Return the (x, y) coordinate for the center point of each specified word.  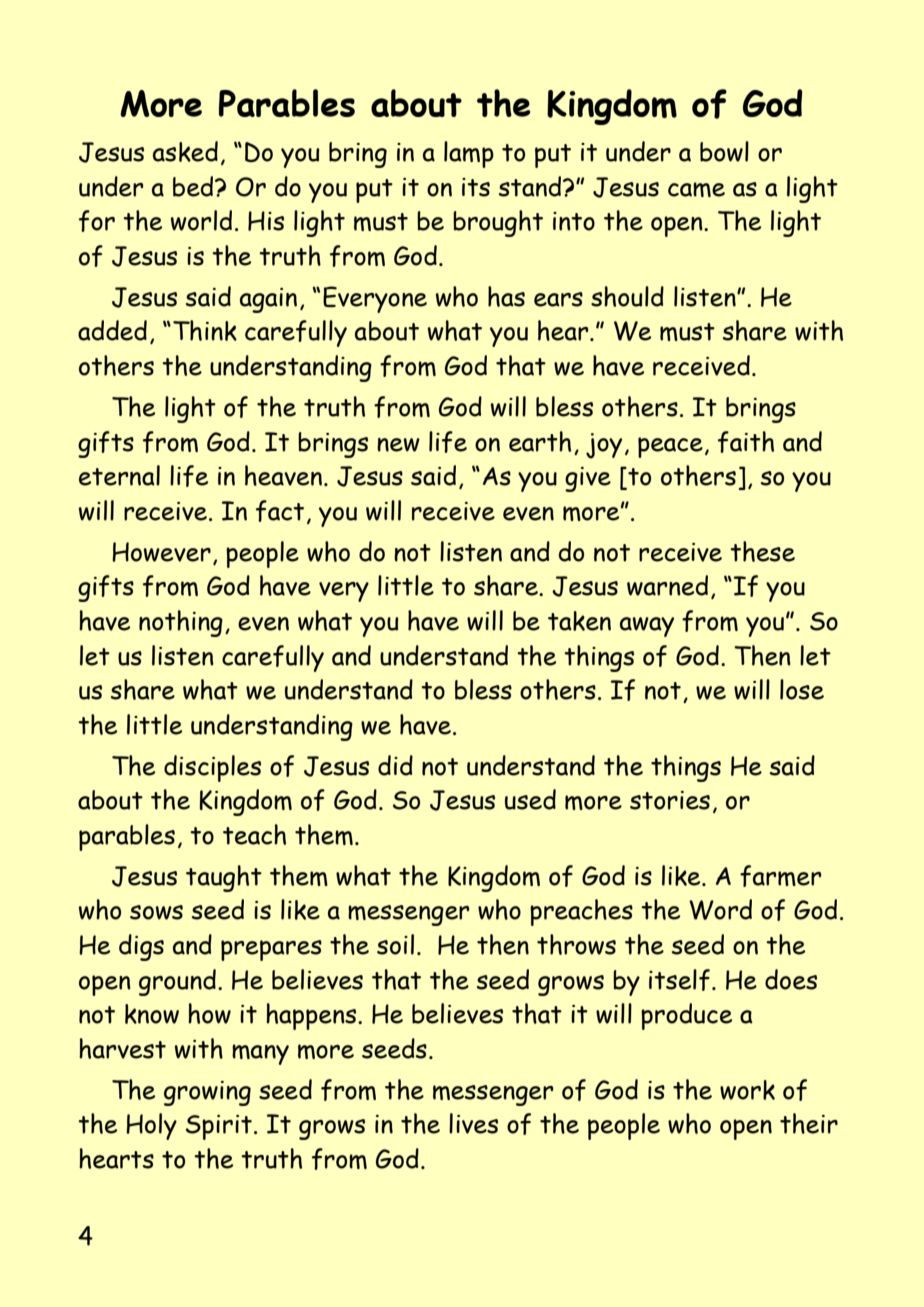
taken (579, 621)
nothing (181, 623)
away (647, 627)
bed (194, 186)
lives (473, 1123)
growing (207, 1093)
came (696, 189)
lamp (469, 154)
